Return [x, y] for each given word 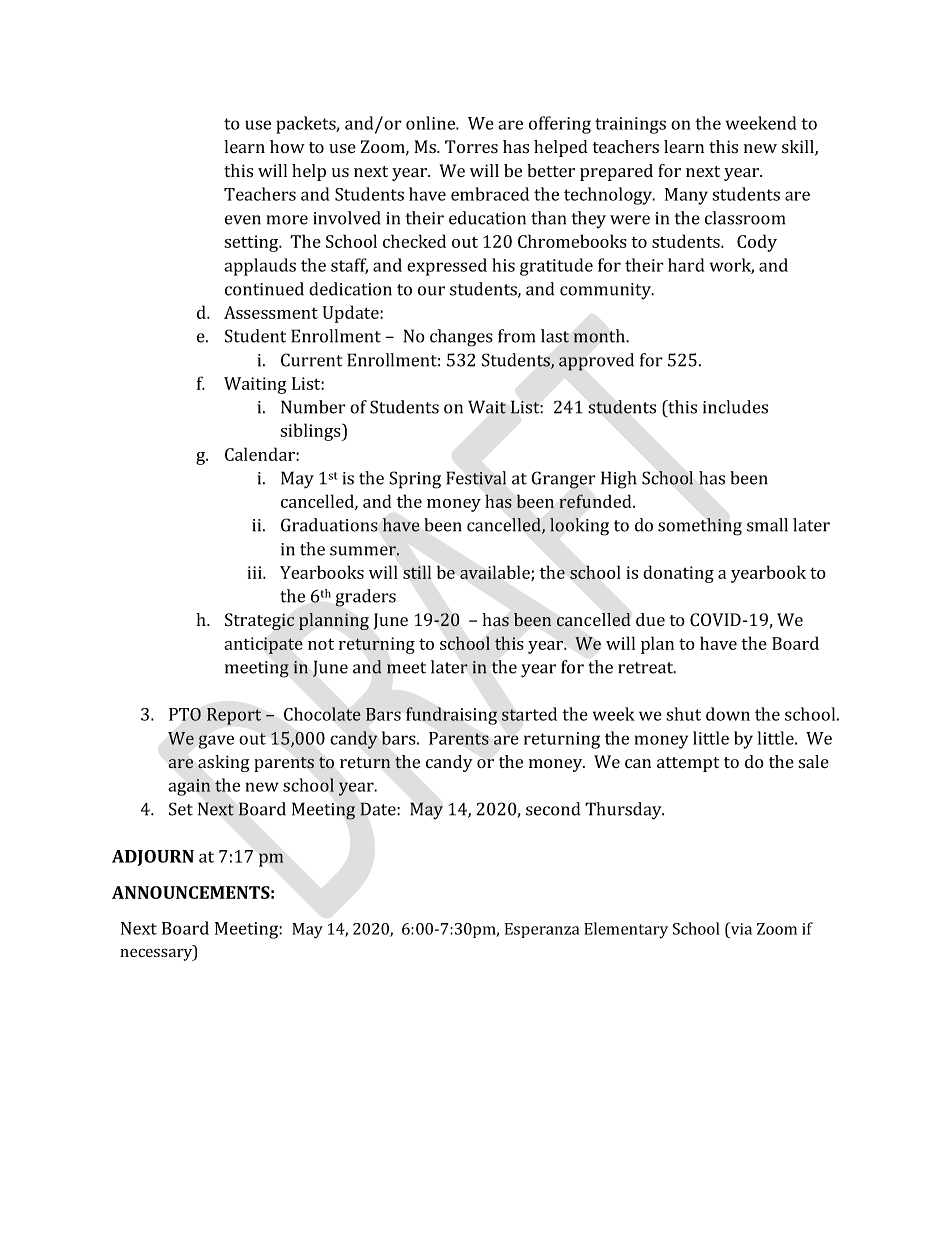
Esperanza [542, 930]
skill [799, 148]
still [417, 572]
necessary [157, 954]
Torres [471, 147]
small [767, 525]
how [287, 146]
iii [255, 572]
